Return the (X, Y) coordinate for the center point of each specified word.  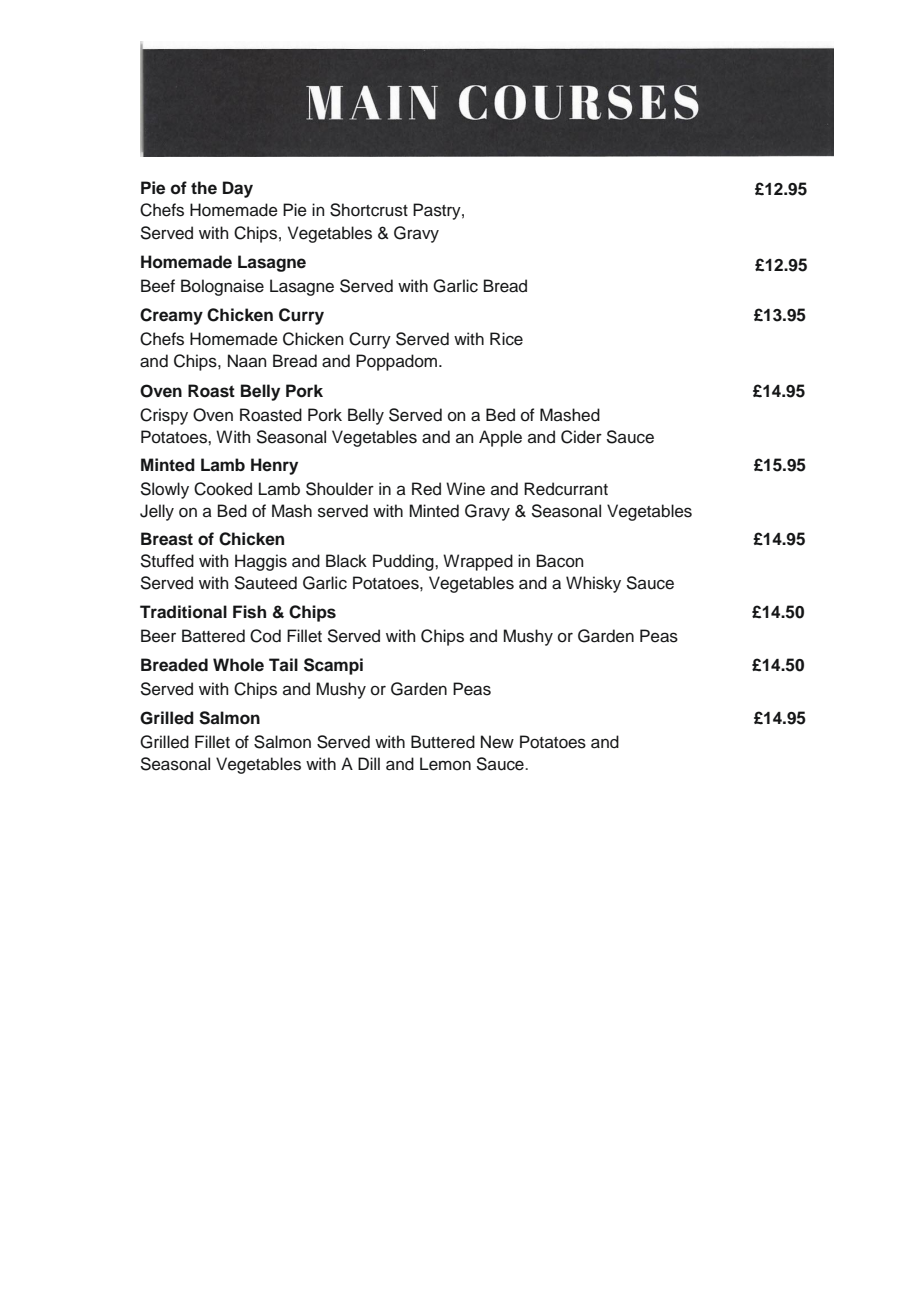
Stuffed (167, 561)
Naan (247, 361)
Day (238, 189)
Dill (369, 763)
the (204, 188)
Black (346, 561)
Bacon (560, 561)
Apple (500, 438)
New (497, 742)
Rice (506, 339)
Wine (465, 489)
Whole (238, 665)
